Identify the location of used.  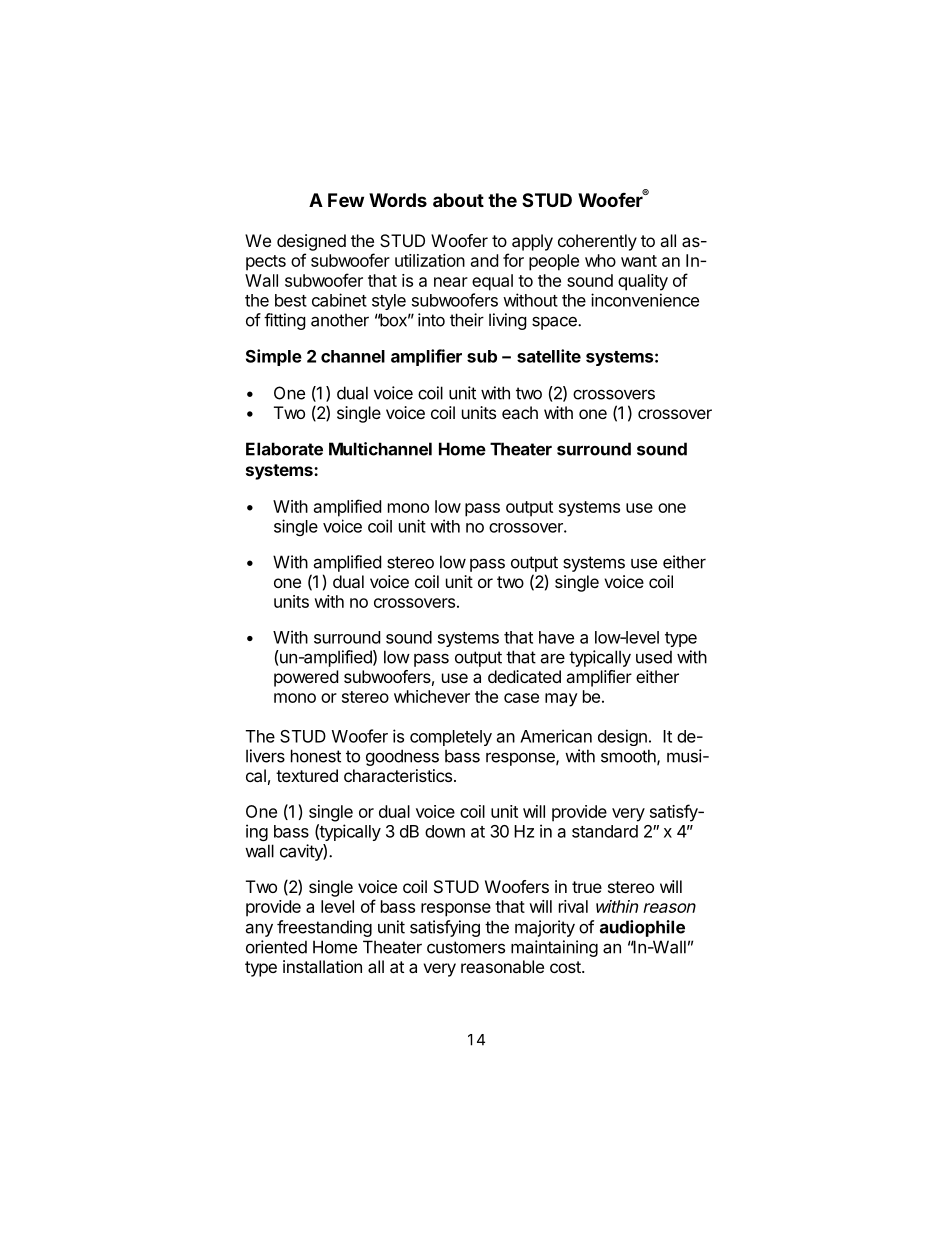
(654, 657).
